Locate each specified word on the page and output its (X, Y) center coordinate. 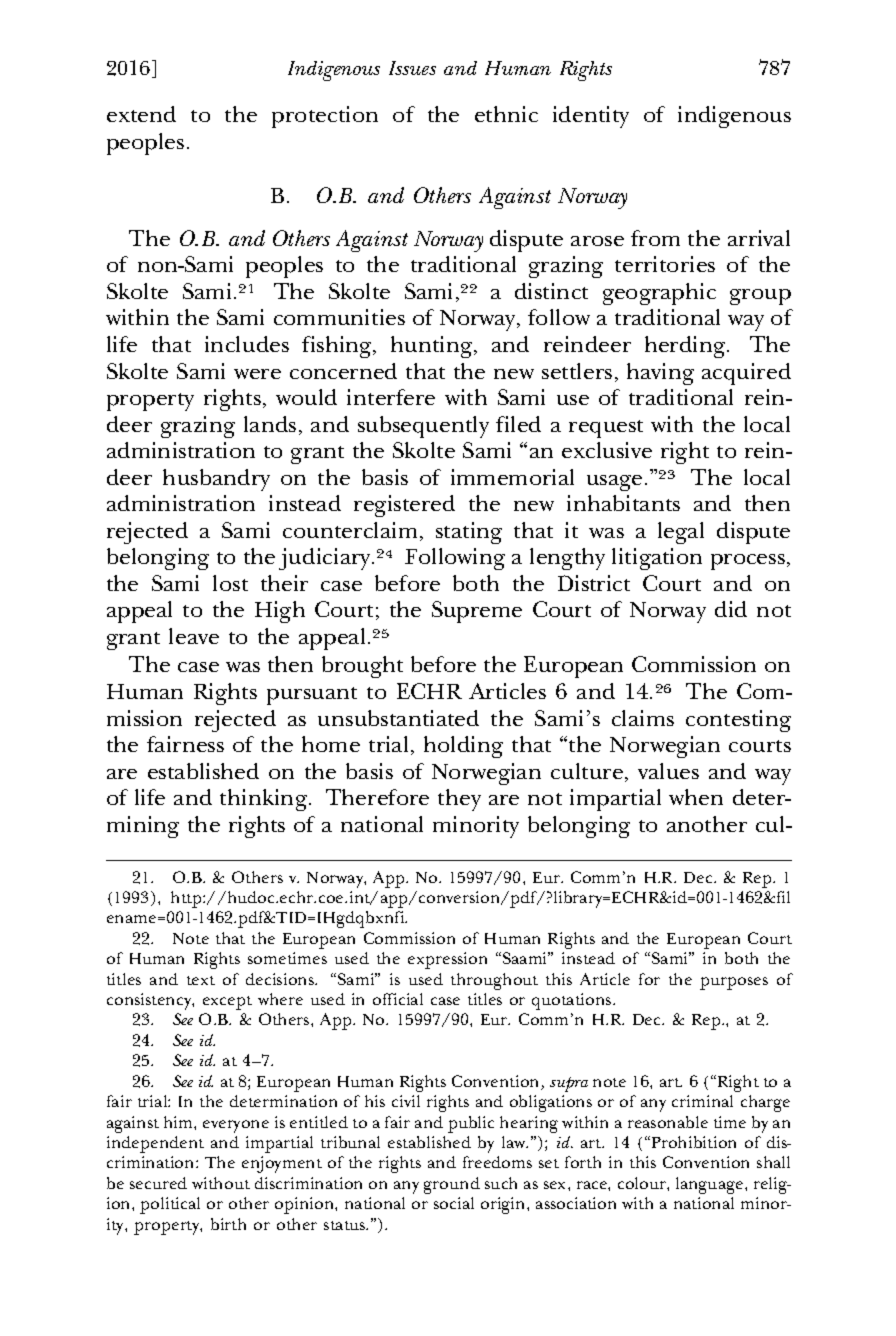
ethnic (506, 114)
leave (194, 636)
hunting (433, 347)
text (201, 980)
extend (141, 114)
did (731, 609)
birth (228, 1224)
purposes (734, 983)
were (257, 374)
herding (686, 347)
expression (447, 960)
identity (591, 117)
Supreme (477, 612)
